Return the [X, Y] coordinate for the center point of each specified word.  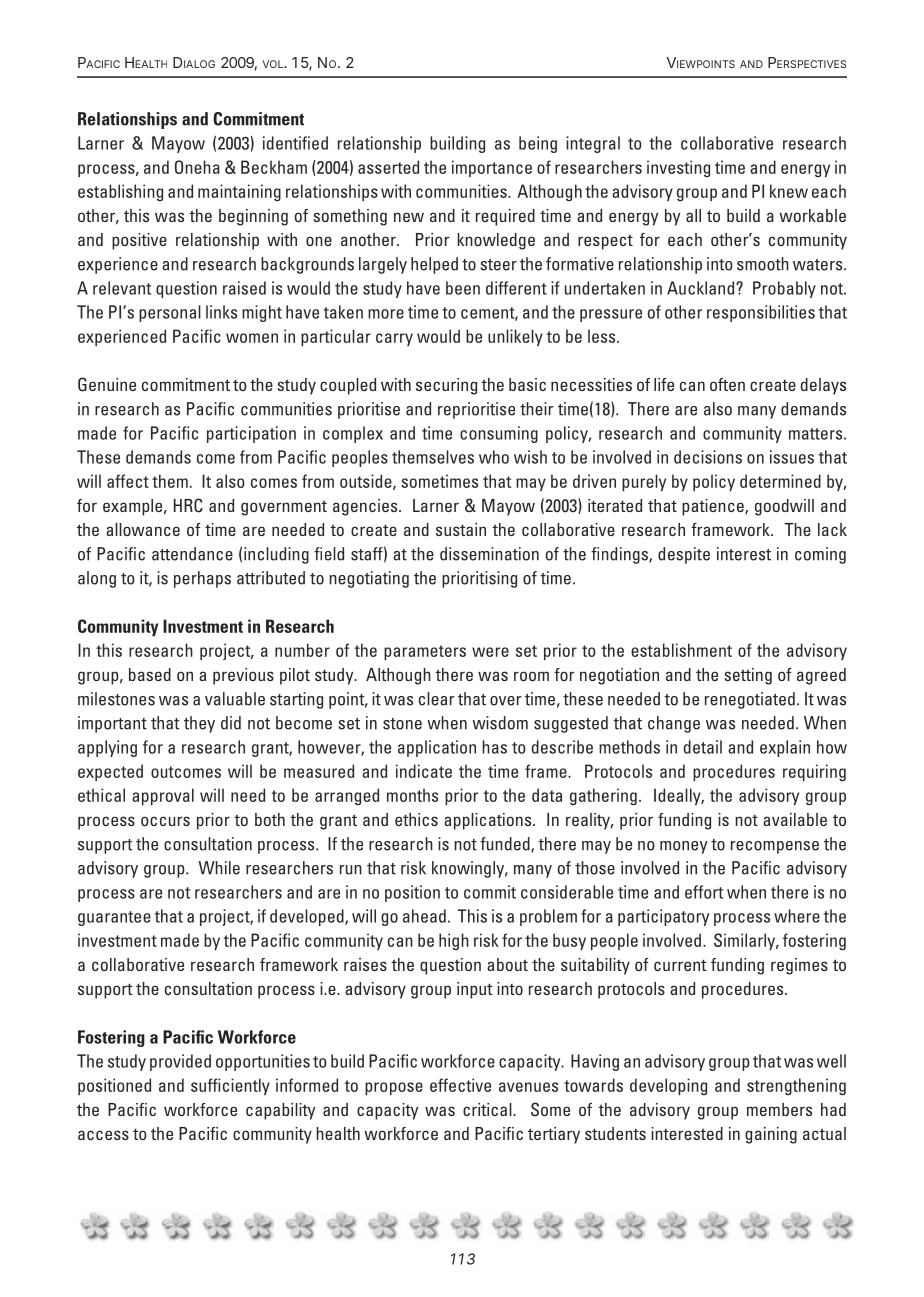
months [412, 795]
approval [163, 796]
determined [780, 481]
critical [488, 1109]
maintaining [239, 192]
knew [789, 191]
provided [180, 1062]
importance [492, 168]
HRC [188, 505]
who [494, 457]
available [795, 819]
